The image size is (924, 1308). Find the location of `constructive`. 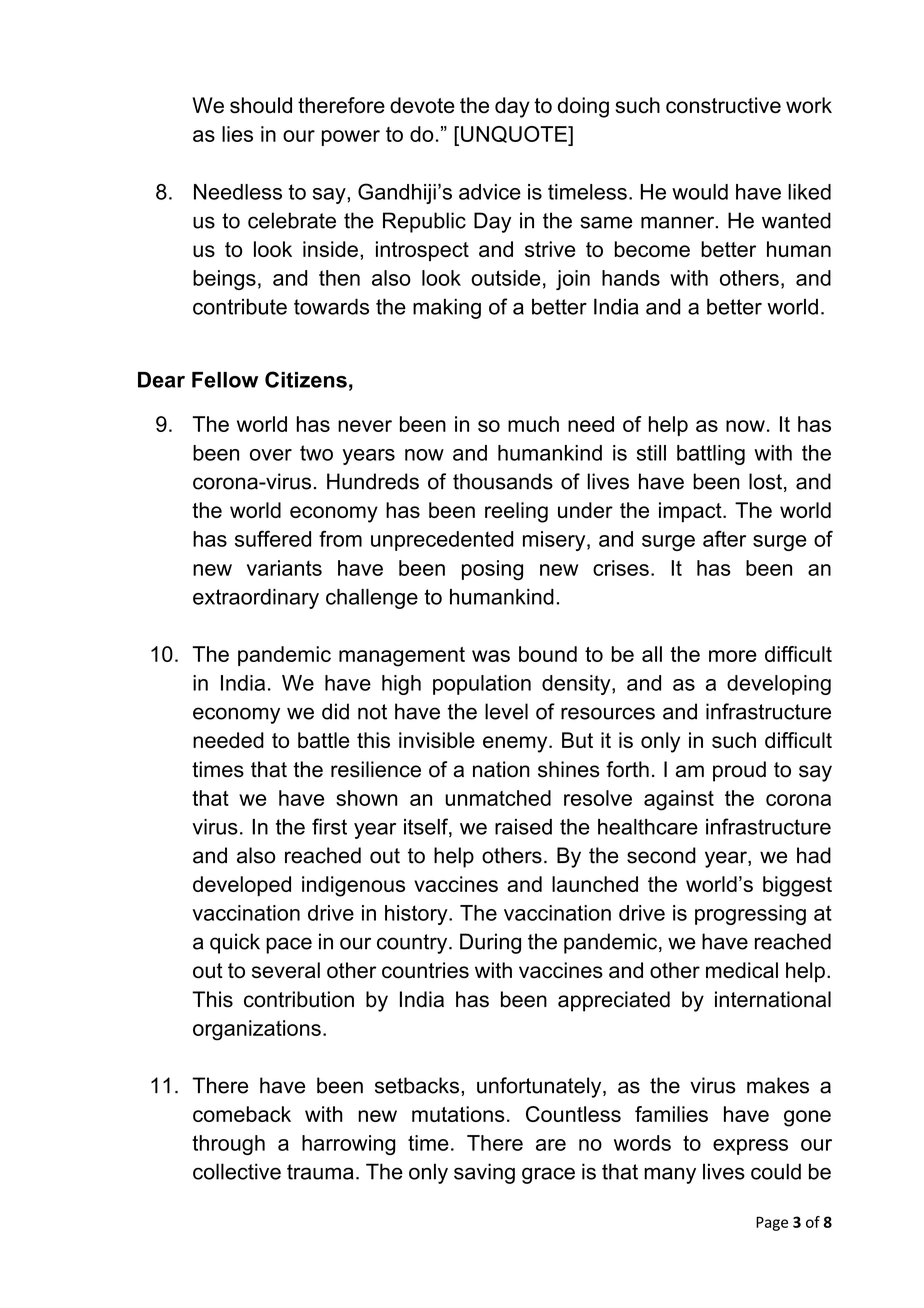

constructive is located at coordinates (723, 105).
